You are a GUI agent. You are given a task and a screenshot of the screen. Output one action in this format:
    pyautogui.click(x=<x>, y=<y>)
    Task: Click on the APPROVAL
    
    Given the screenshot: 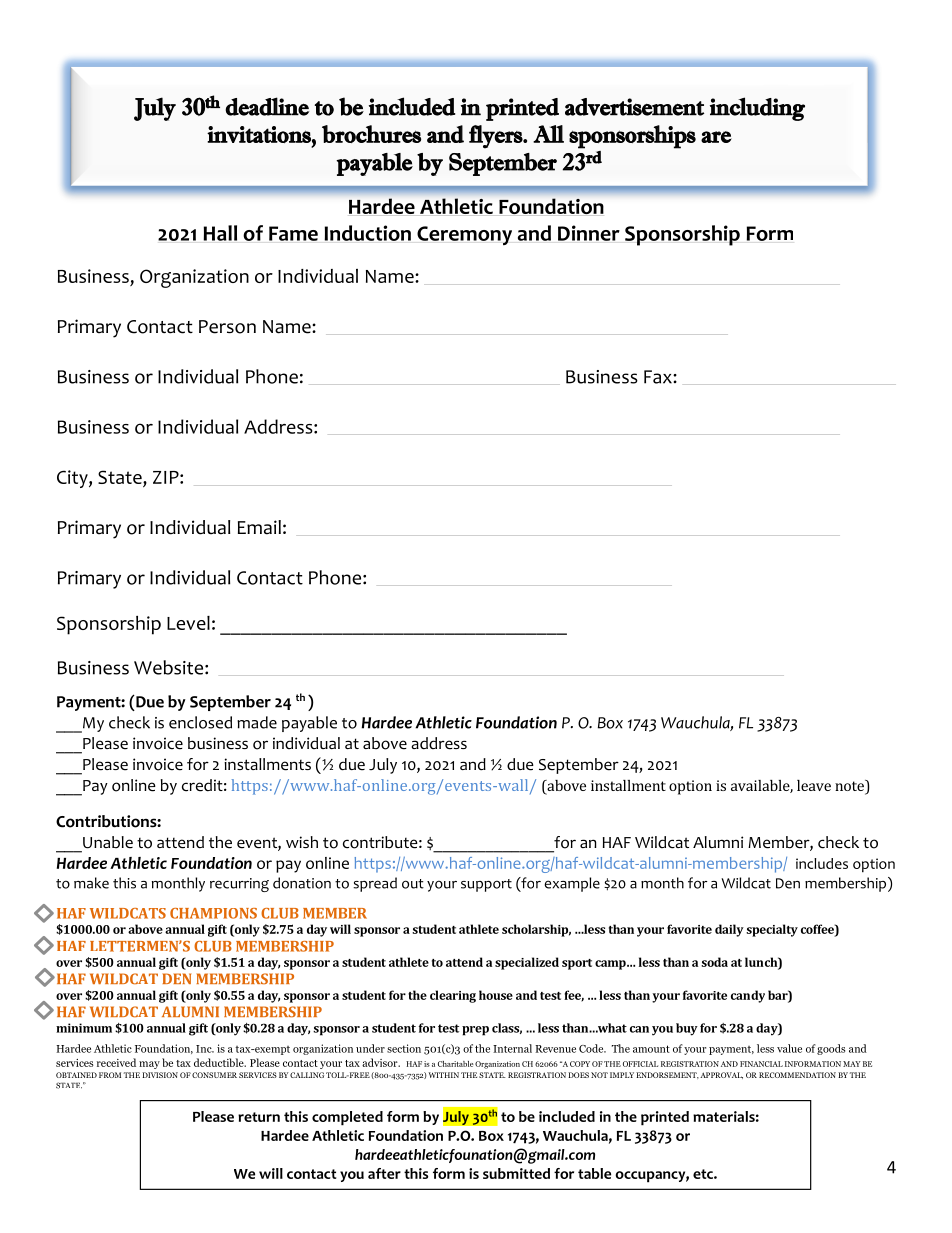 What is the action you would take?
    pyautogui.click(x=721, y=1075)
